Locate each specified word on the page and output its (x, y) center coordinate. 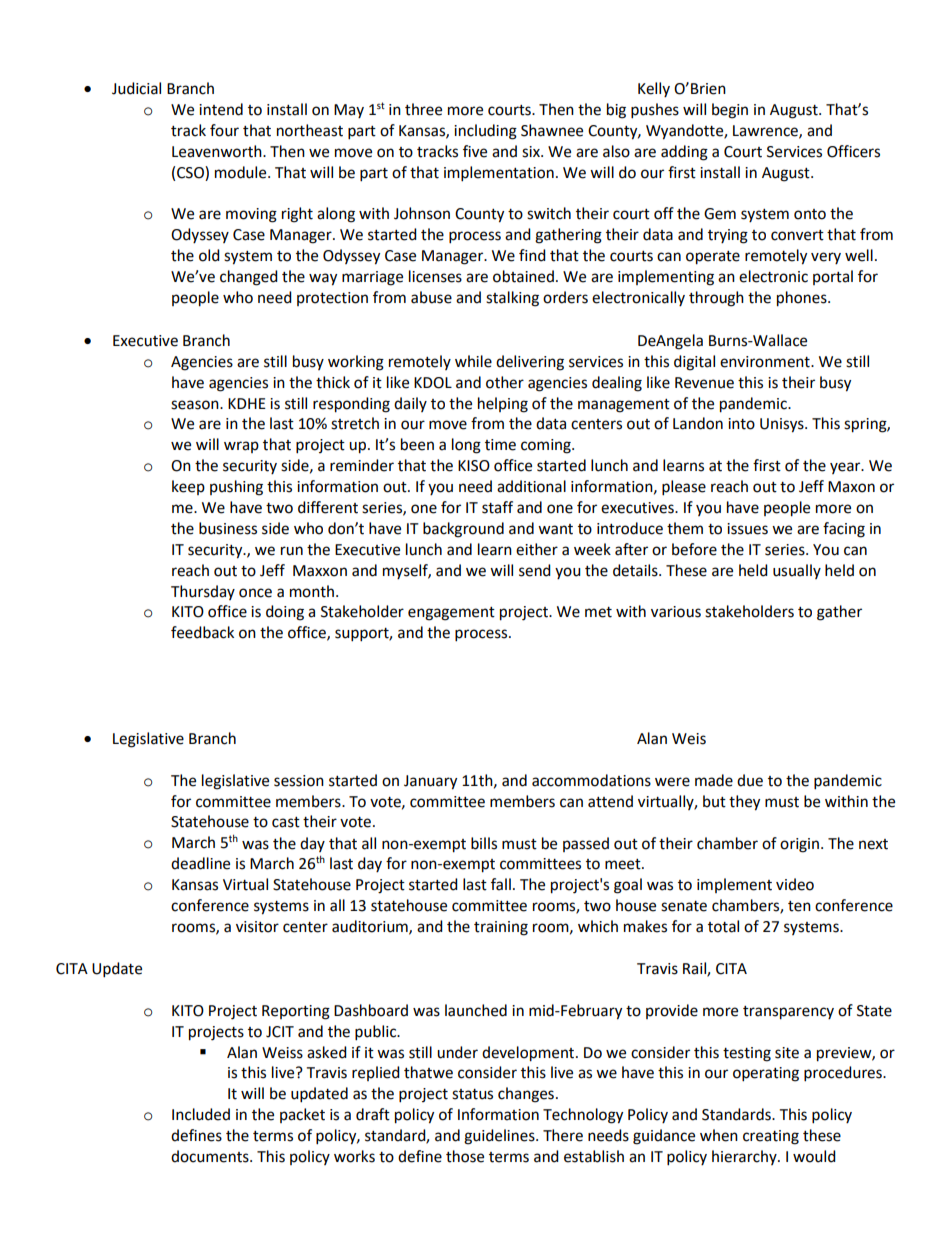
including (485, 132)
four (224, 130)
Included (201, 1114)
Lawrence (766, 131)
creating (771, 1137)
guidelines (500, 1137)
